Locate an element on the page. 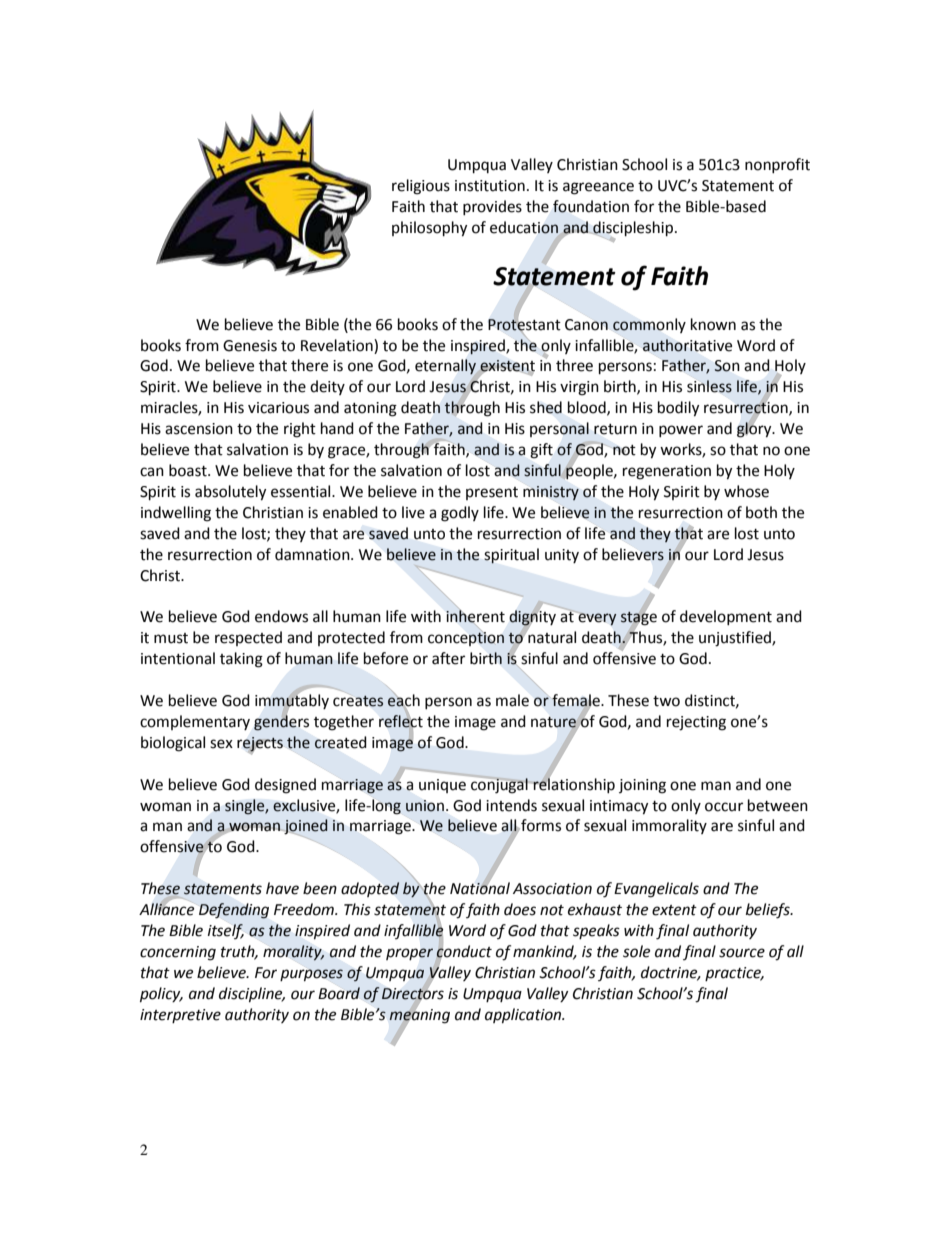  discipline is located at coordinates (252, 995).
